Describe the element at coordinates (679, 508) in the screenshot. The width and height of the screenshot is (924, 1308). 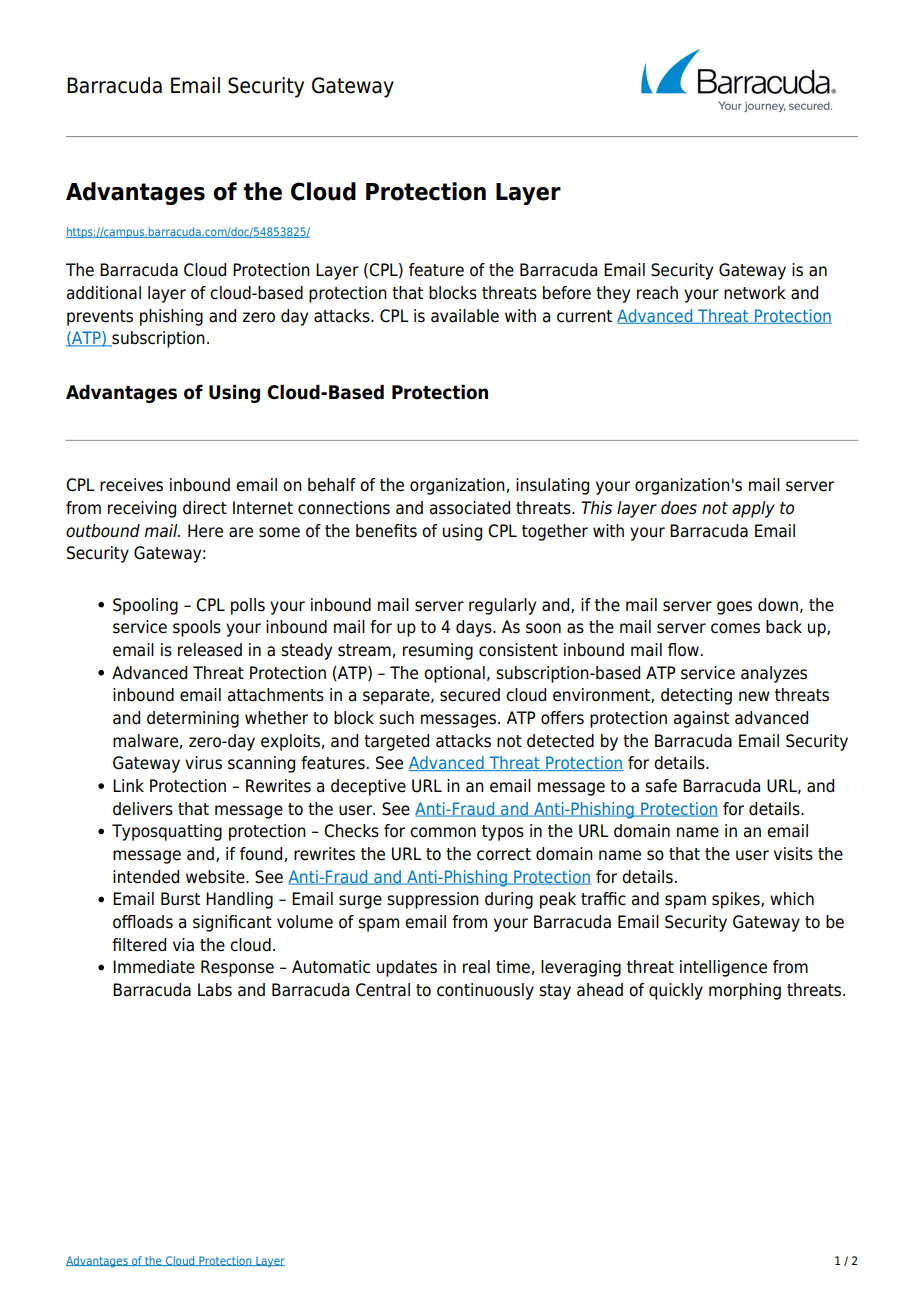
I see `does` at that location.
